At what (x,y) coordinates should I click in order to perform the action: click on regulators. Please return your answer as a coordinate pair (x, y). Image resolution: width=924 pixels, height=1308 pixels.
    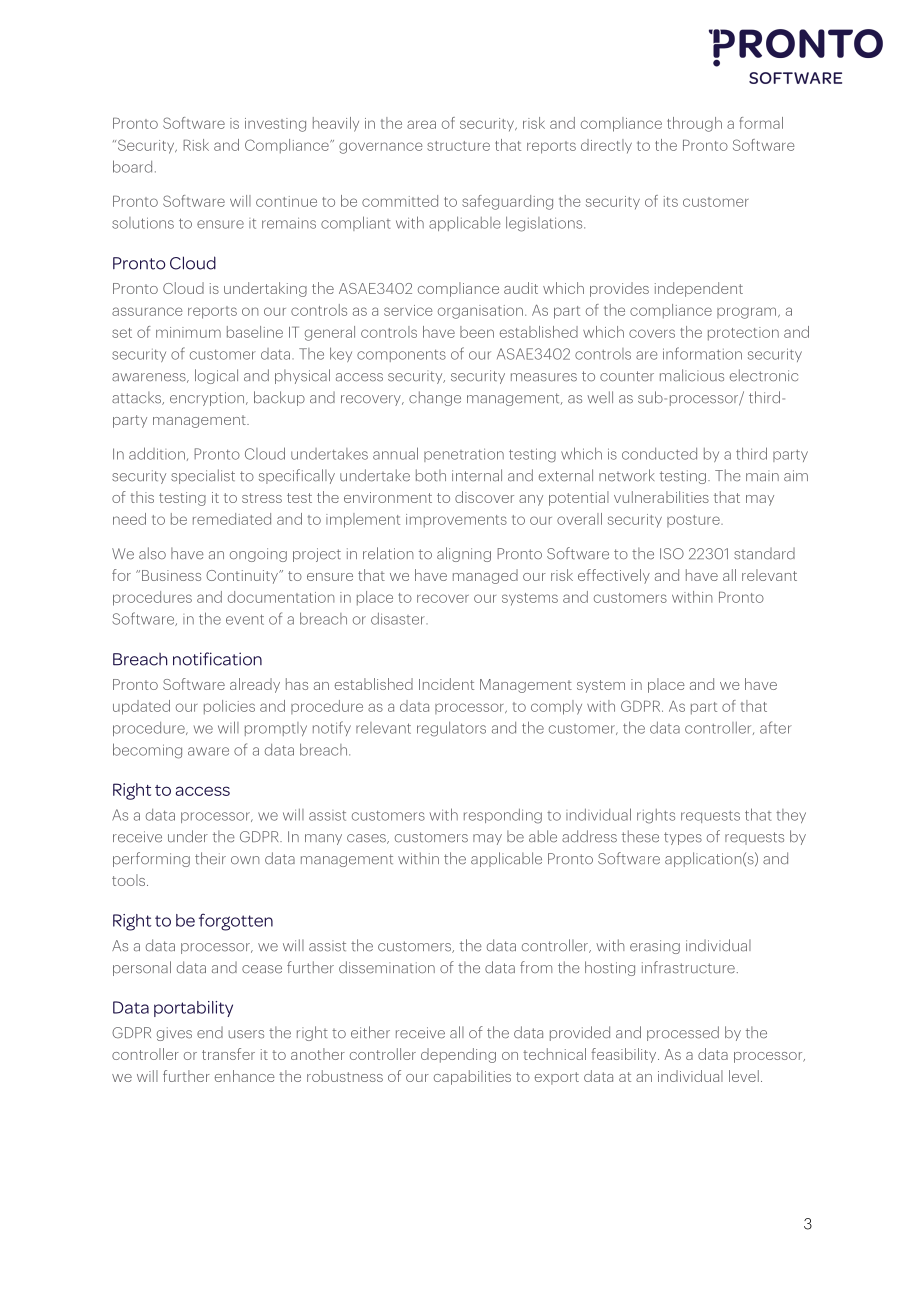
    Looking at the image, I should click on (451, 729).
